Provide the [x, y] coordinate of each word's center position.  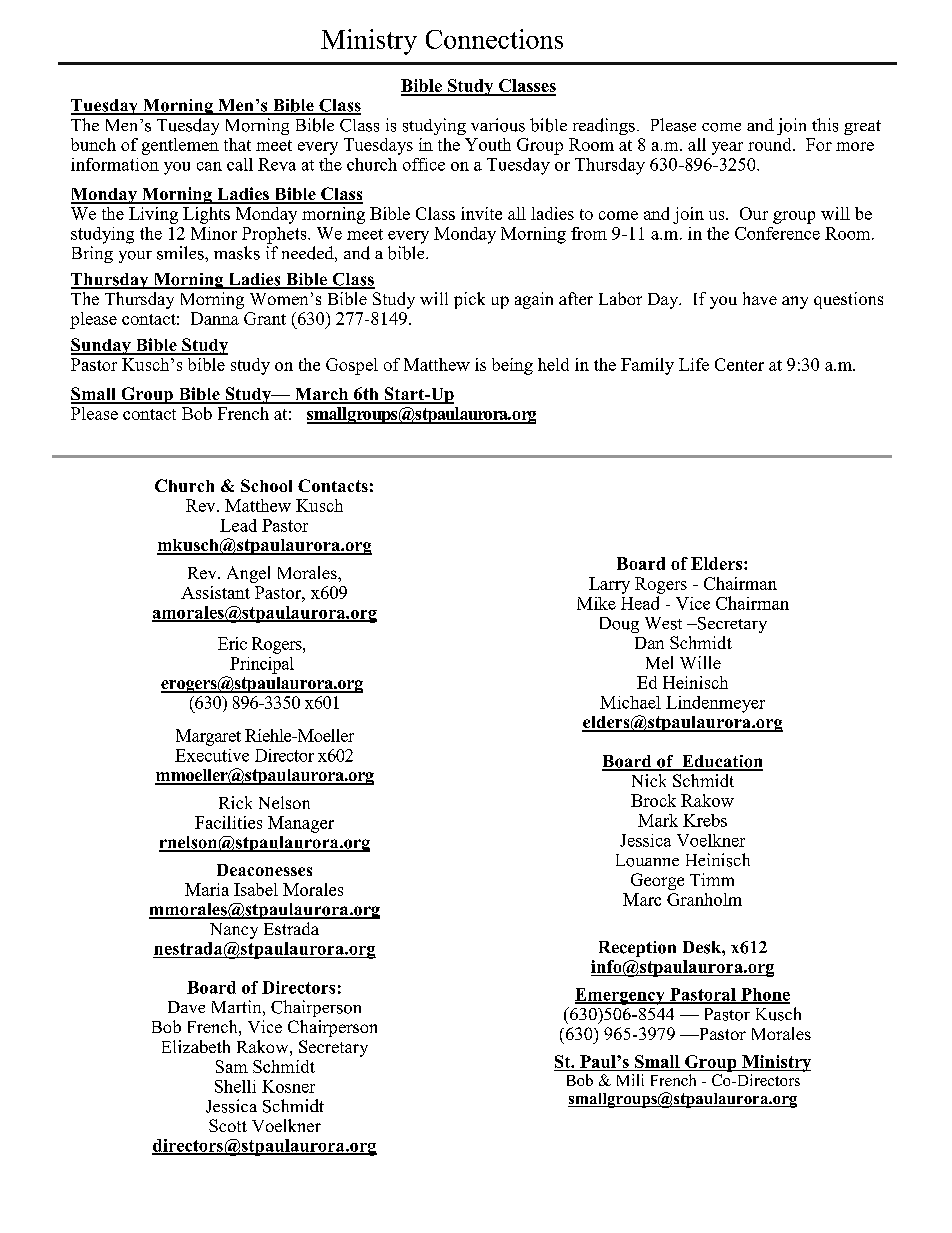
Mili [630, 1080]
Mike [596, 603]
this [825, 125]
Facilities [228, 822]
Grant [265, 318]
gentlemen [180, 146]
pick [469, 300]
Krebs [705, 820]
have [760, 298]
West [663, 623]
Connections [494, 39]
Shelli [235, 1086]
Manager [301, 824]
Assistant [215, 592]
